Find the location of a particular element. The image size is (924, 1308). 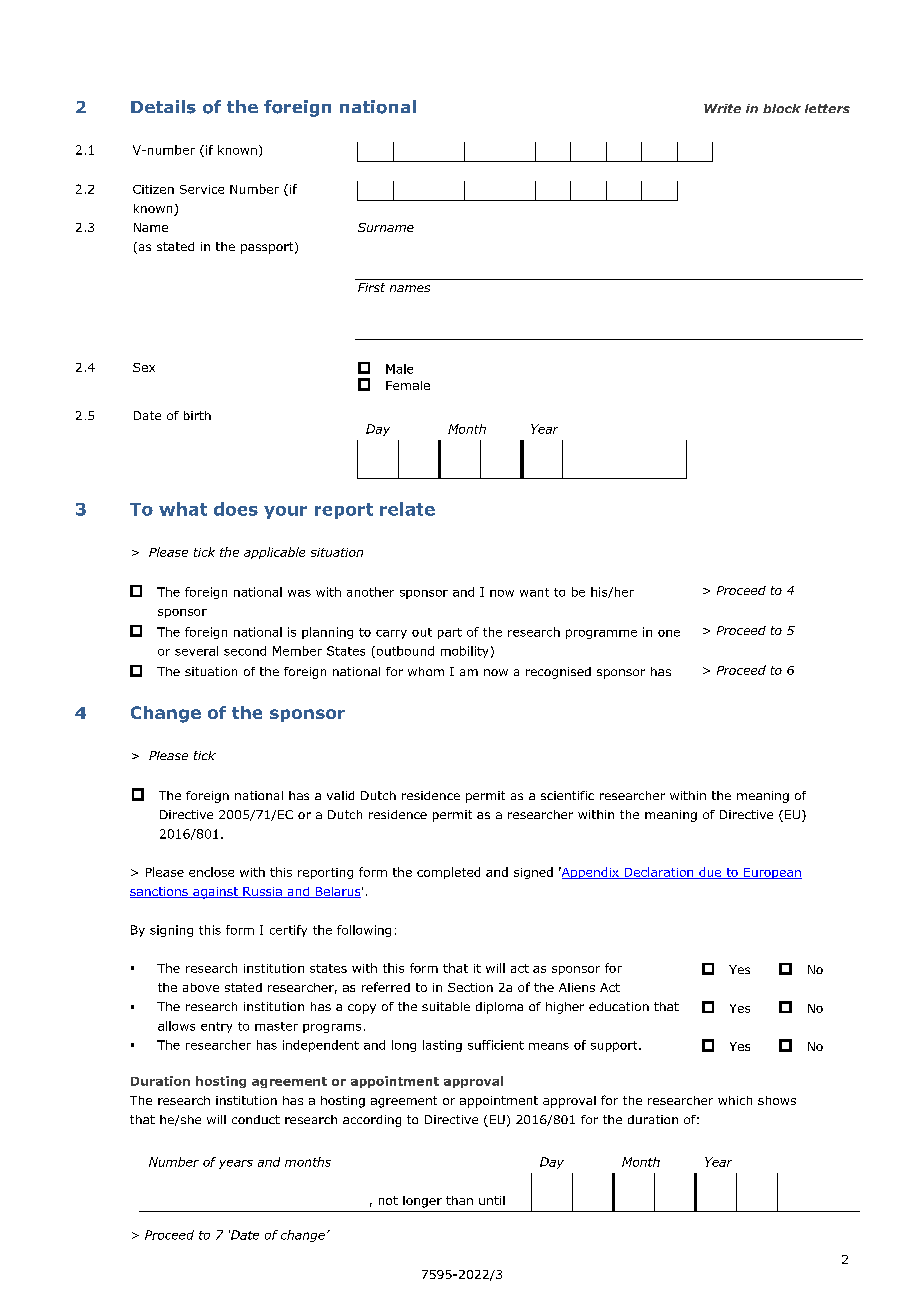

until is located at coordinates (492, 1200).
